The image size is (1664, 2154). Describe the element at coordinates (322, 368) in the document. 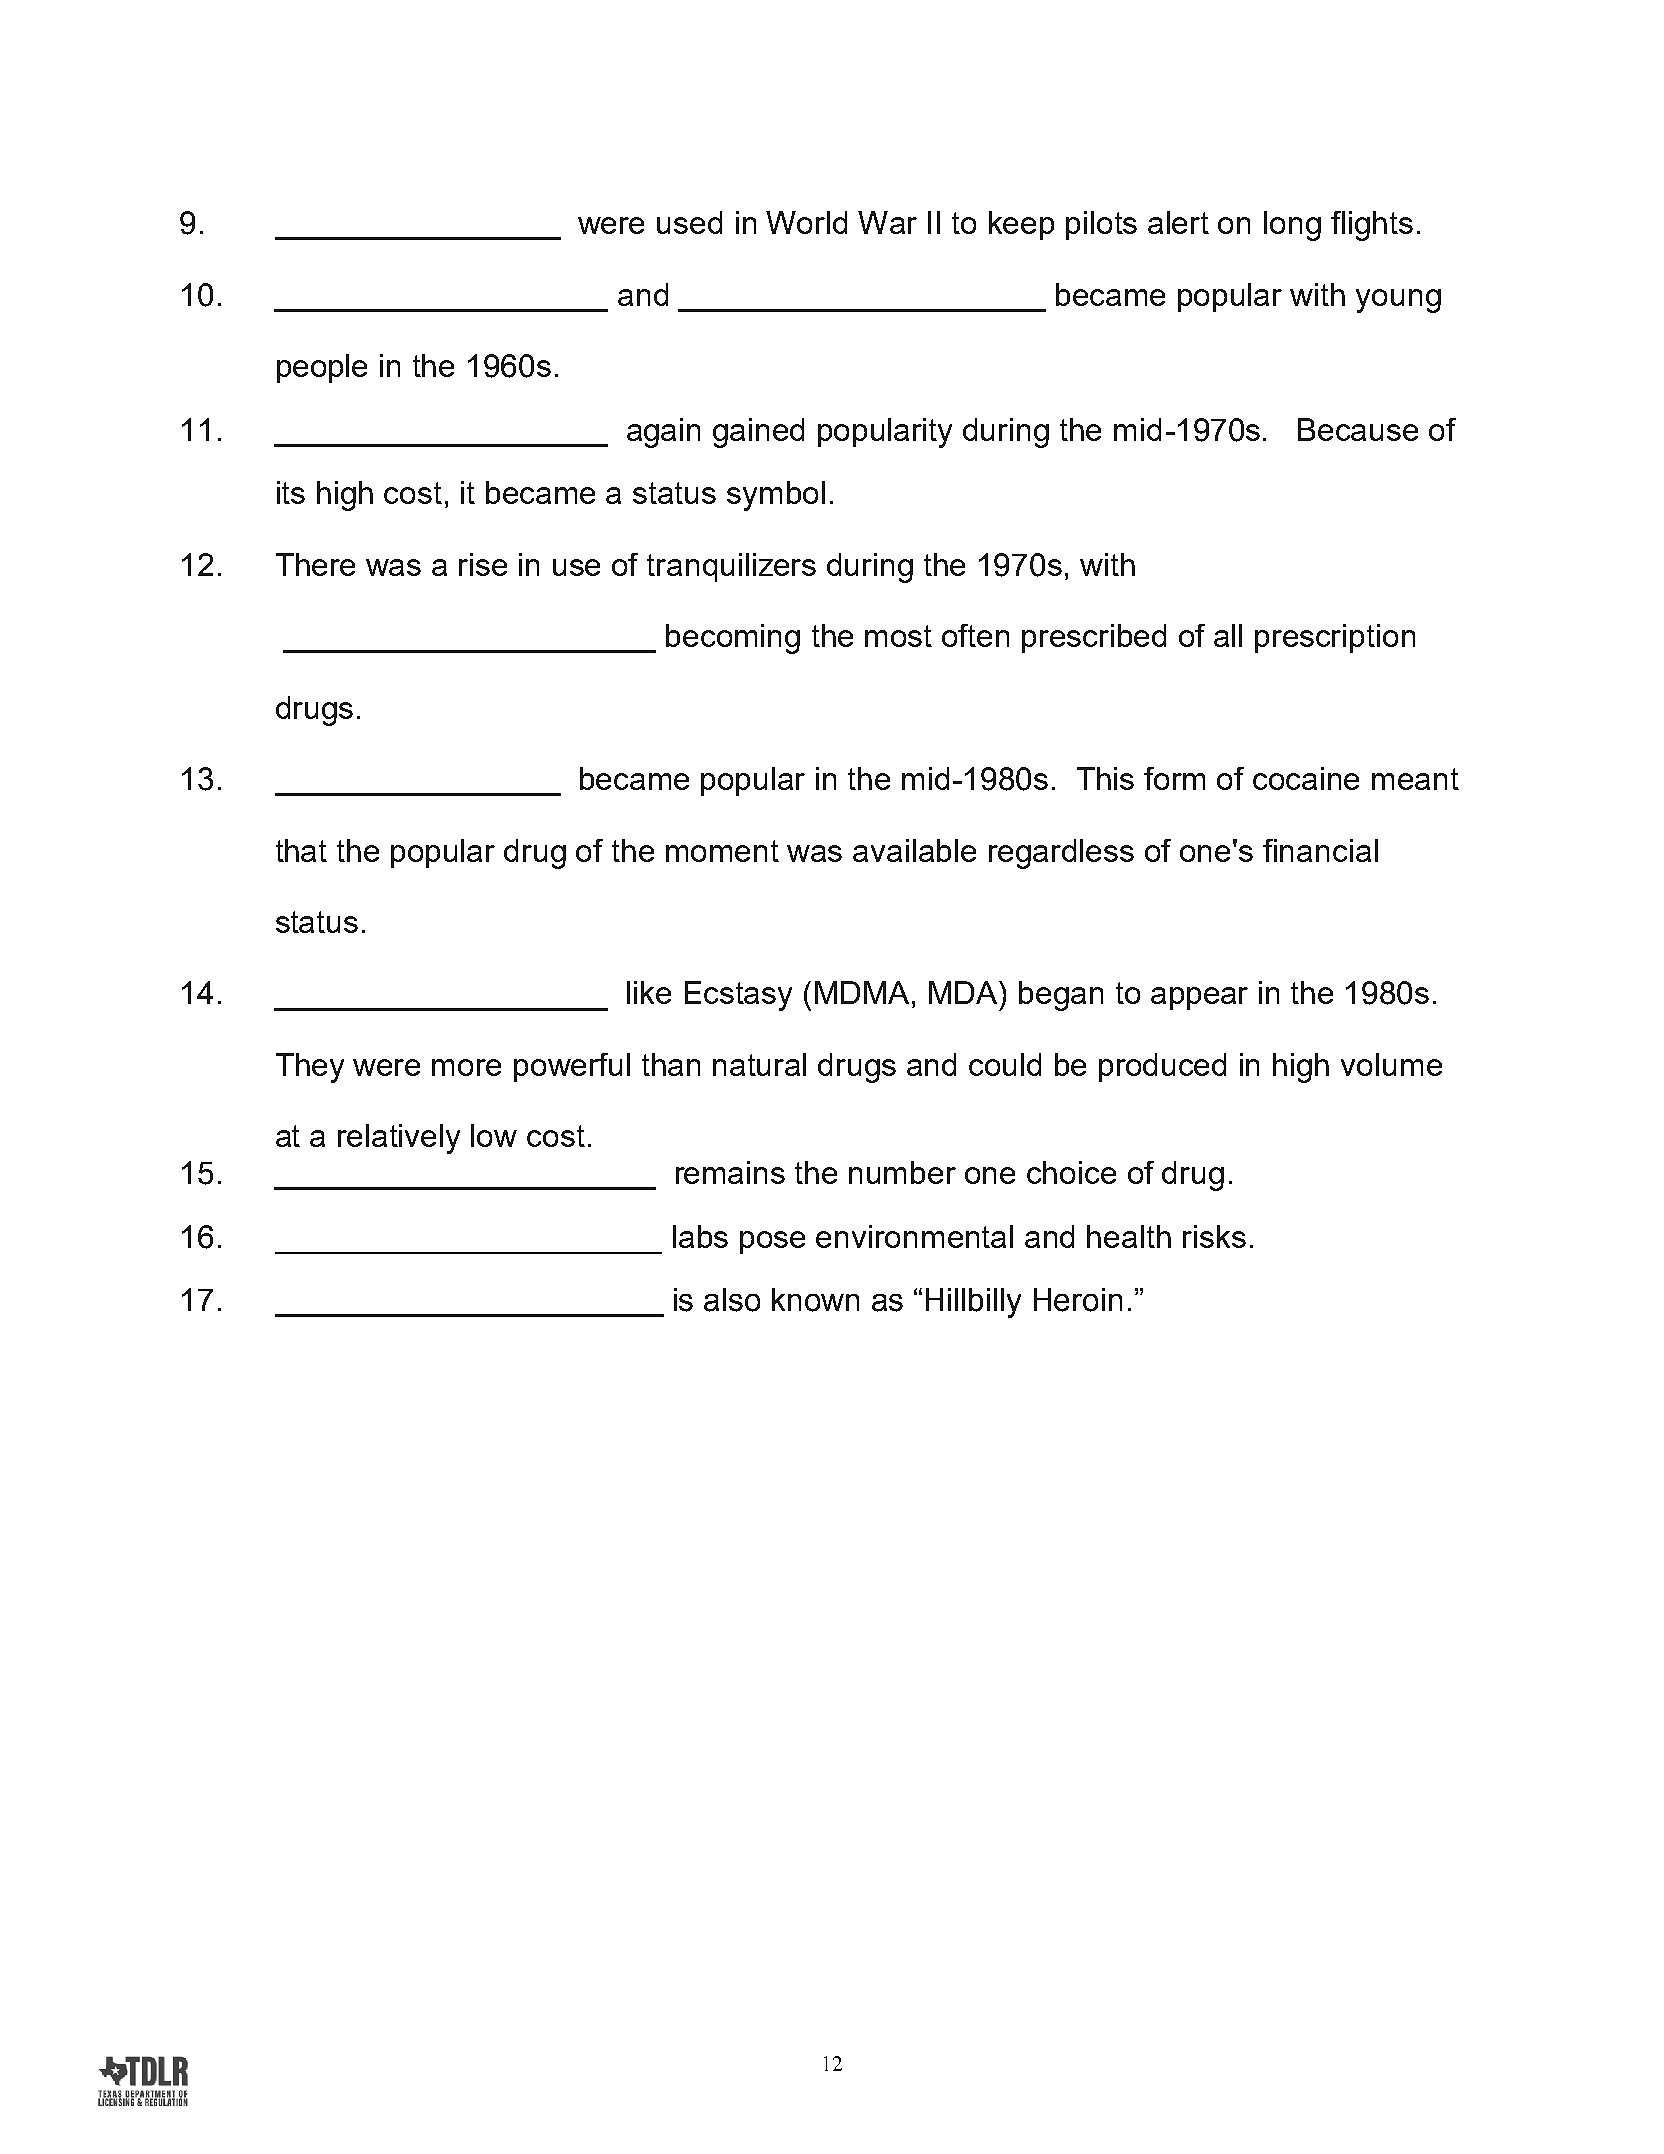

I see `people` at that location.
